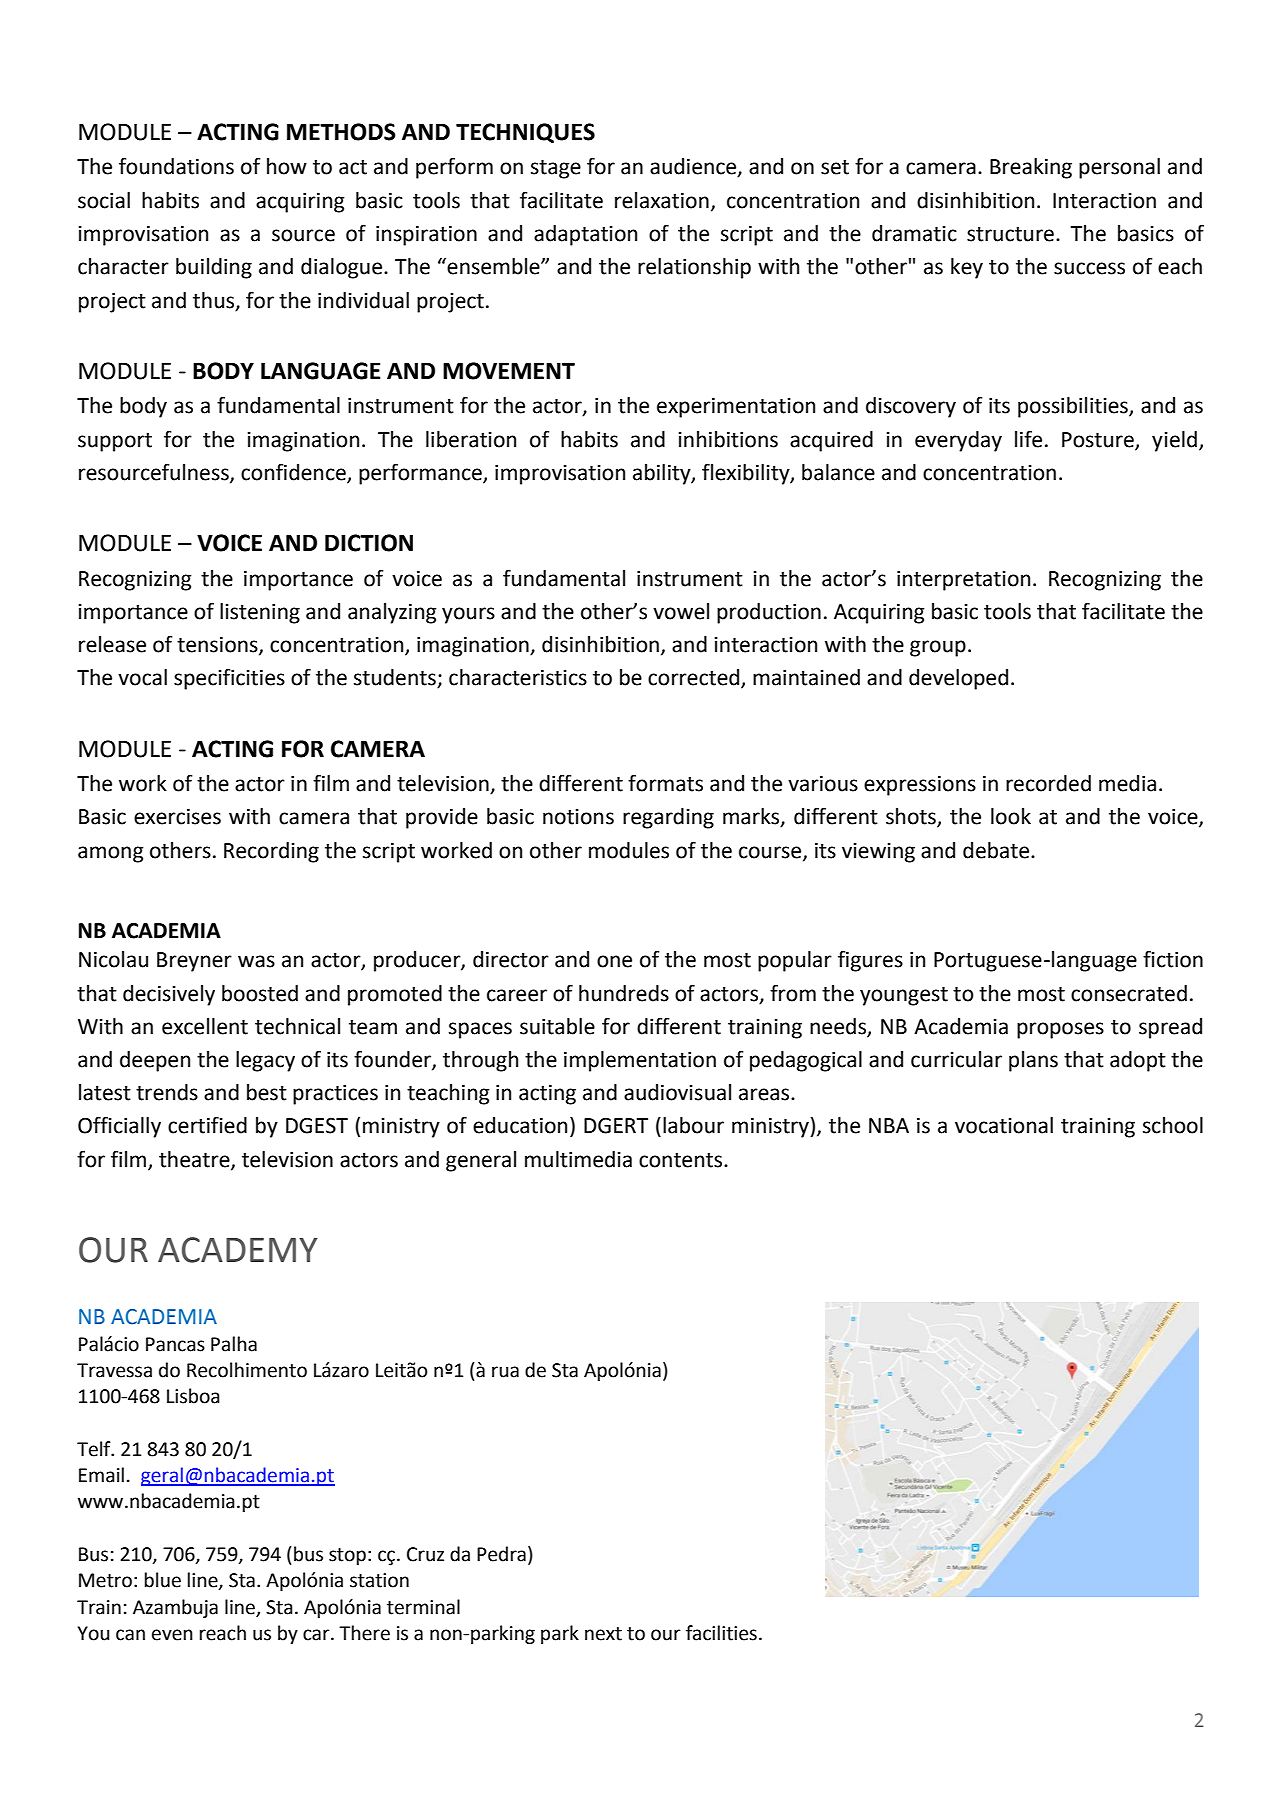 Image resolution: width=1282 pixels, height=1813 pixels. I want to click on certified, so click(207, 1125).
